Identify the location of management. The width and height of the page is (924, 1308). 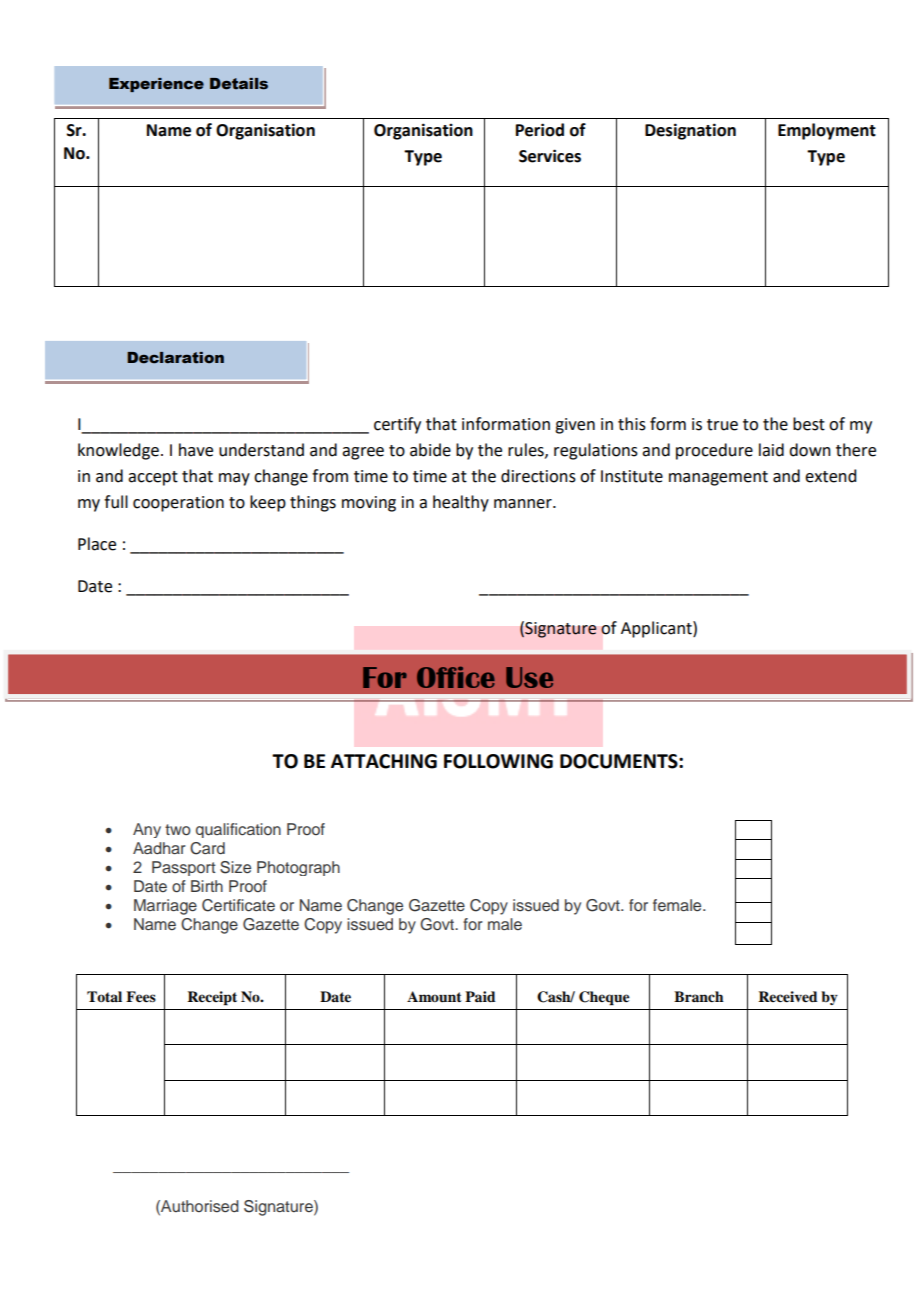
(718, 478).
